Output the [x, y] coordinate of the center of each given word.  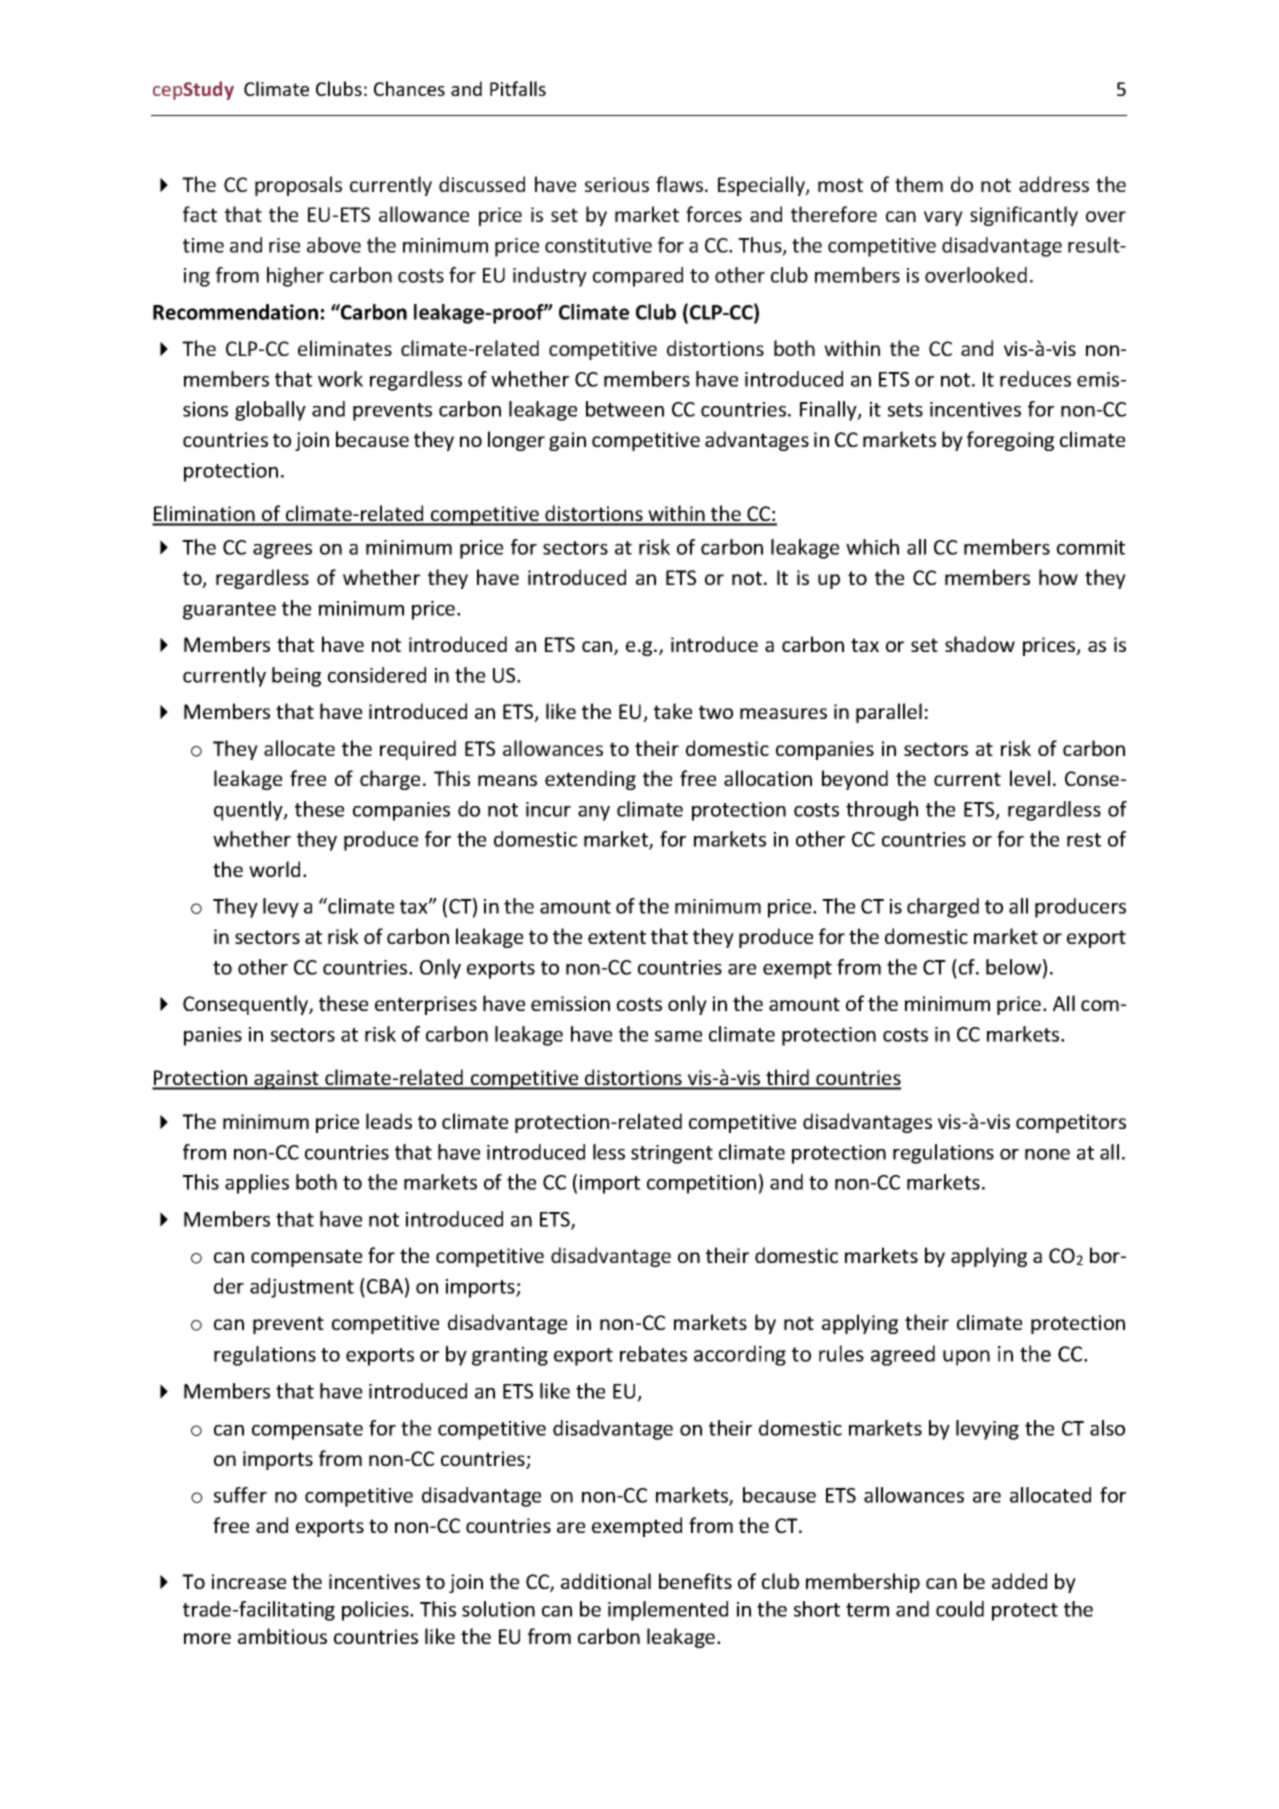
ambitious [282, 1636]
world [274, 869]
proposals [298, 186]
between [625, 409]
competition [701, 1184]
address [1054, 184]
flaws [681, 184]
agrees [282, 551]
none [1047, 1154]
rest [1084, 840]
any [594, 813]
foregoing [1010, 441]
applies [257, 1184]
